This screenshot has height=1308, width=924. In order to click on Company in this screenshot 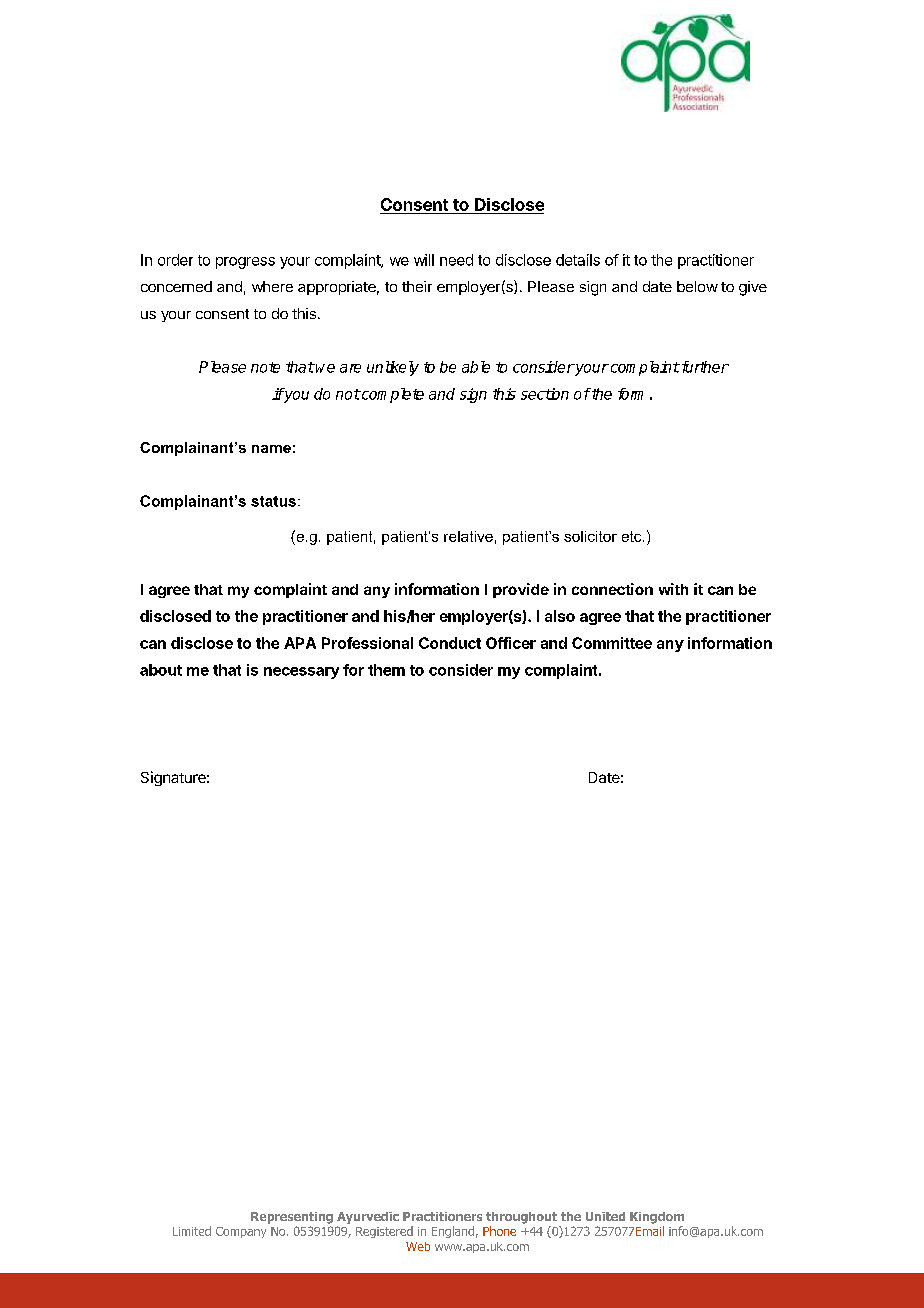, I will do `click(241, 1232)`.
